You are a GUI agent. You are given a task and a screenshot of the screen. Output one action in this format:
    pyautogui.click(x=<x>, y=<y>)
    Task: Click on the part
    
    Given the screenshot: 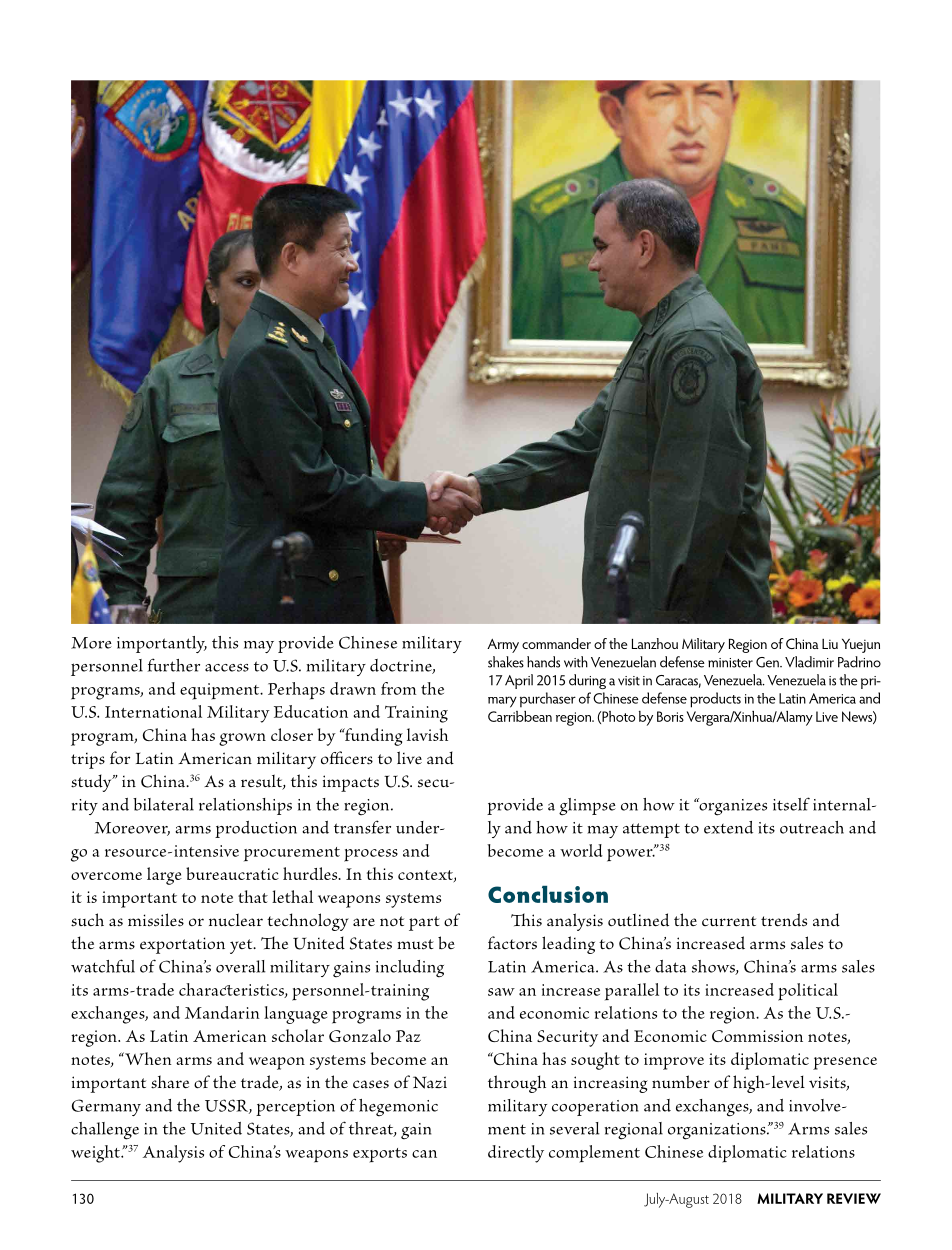 What is the action you would take?
    pyautogui.click(x=424, y=923)
